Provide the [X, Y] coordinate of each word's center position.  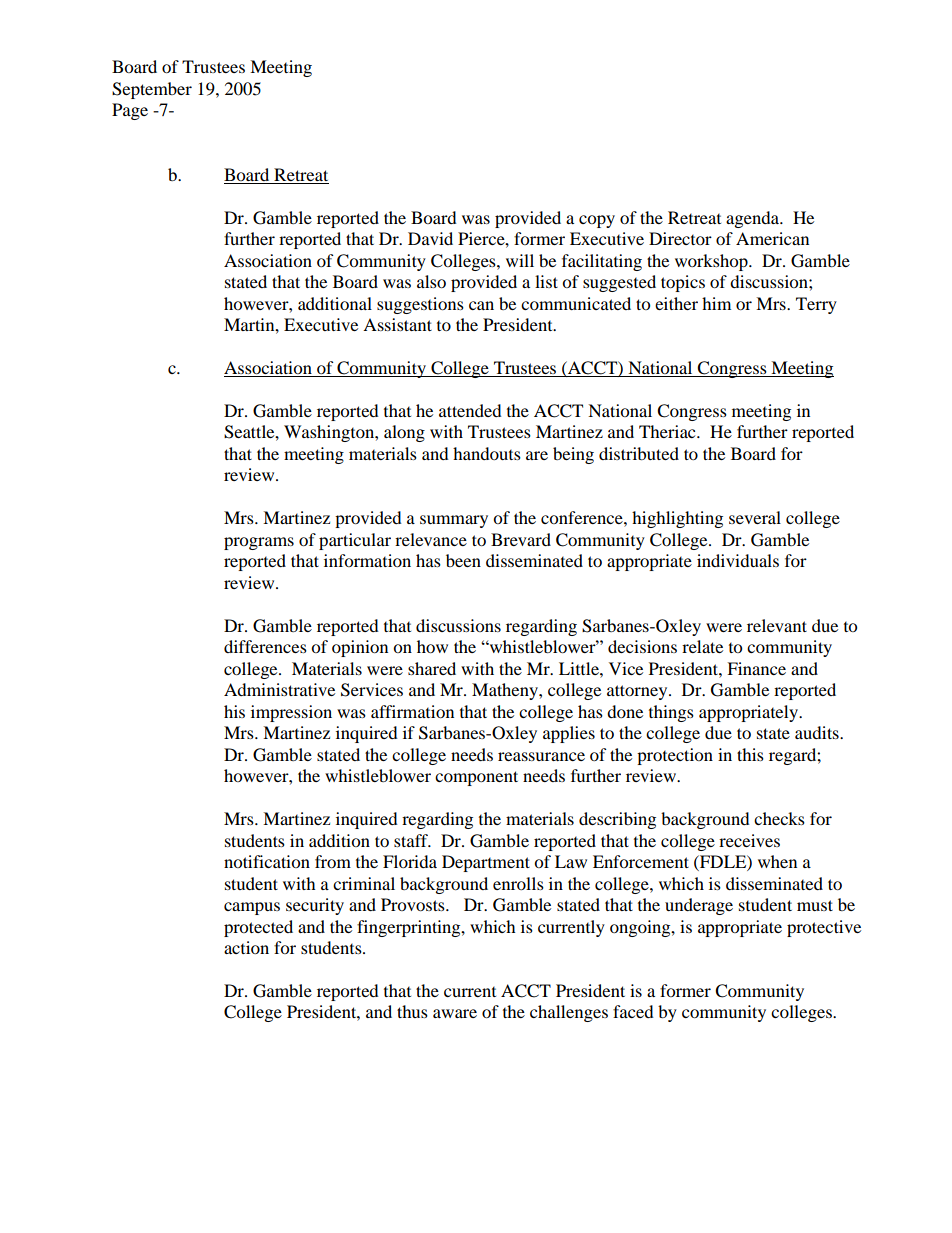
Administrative [279, 689]
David [430, 238]
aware [455, 1013]
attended [470, 410]
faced [633, 1011]
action [246, 947]
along [404, 433]
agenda [754, 219]
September [152, 90]
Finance [756, 668]
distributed [639, 453]
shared [432, 668]
